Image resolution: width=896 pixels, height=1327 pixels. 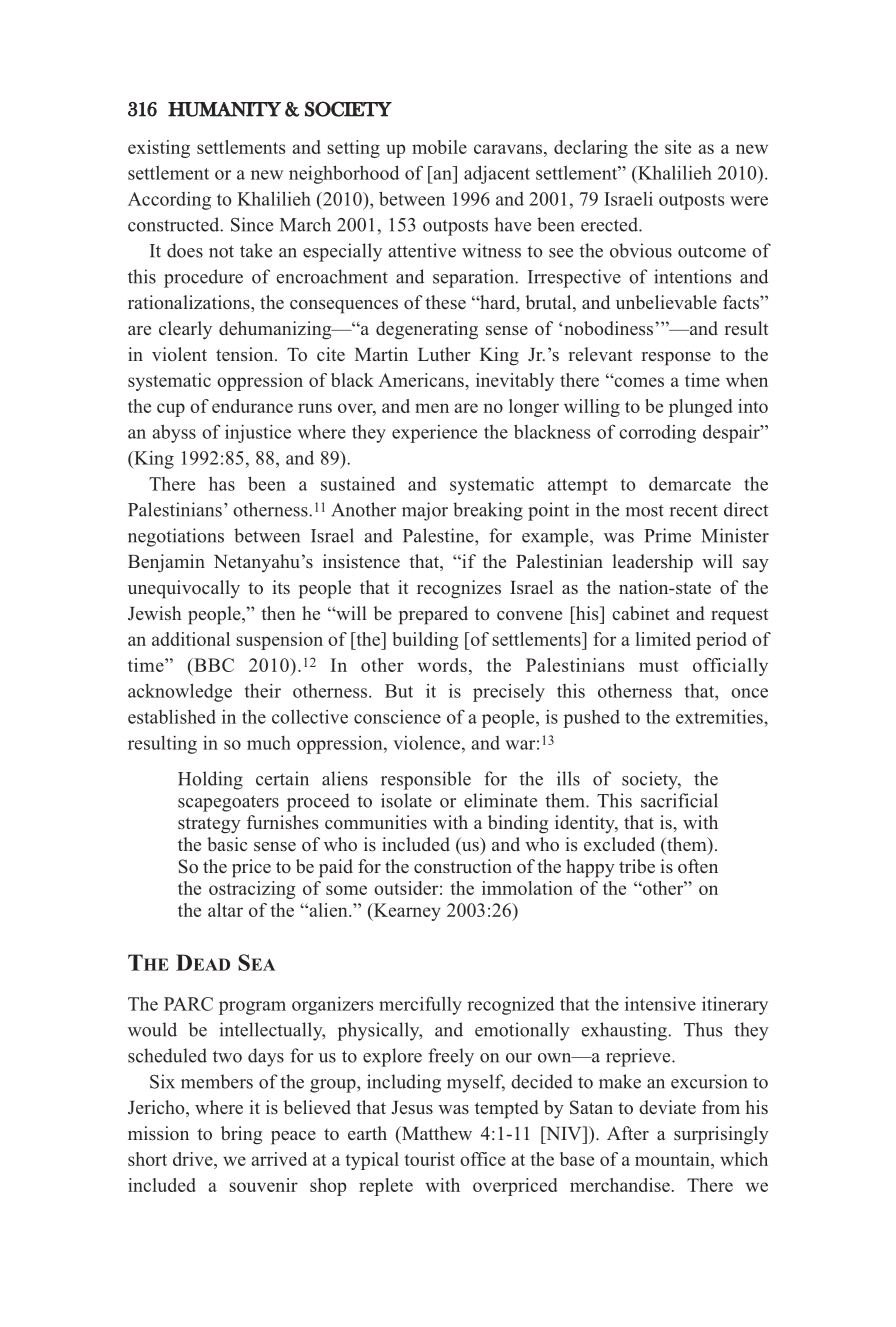 I want to click on has, so click(x=222, y=483).
